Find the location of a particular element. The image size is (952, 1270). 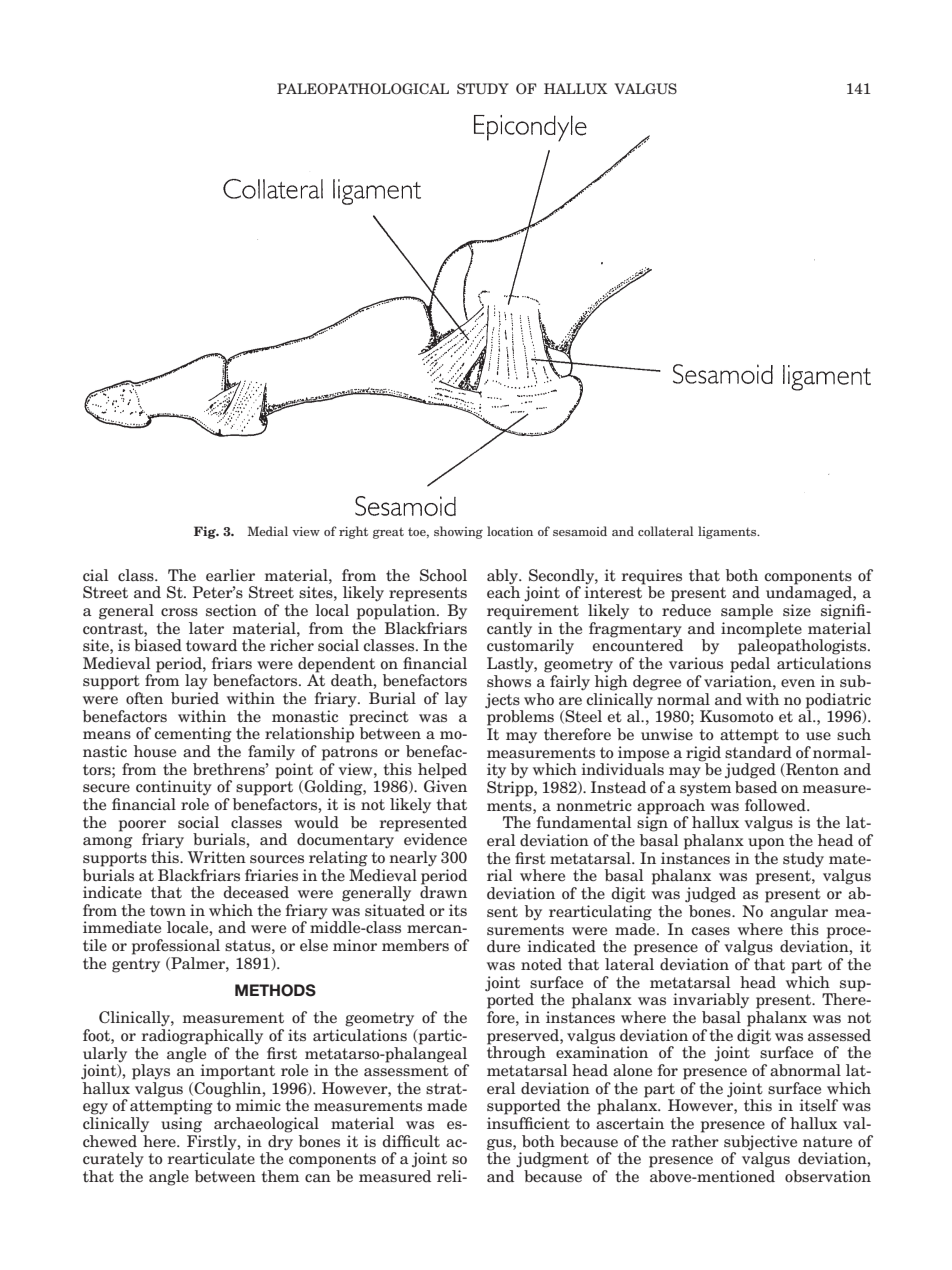

judgment is located at coordinates (552, 1160).
